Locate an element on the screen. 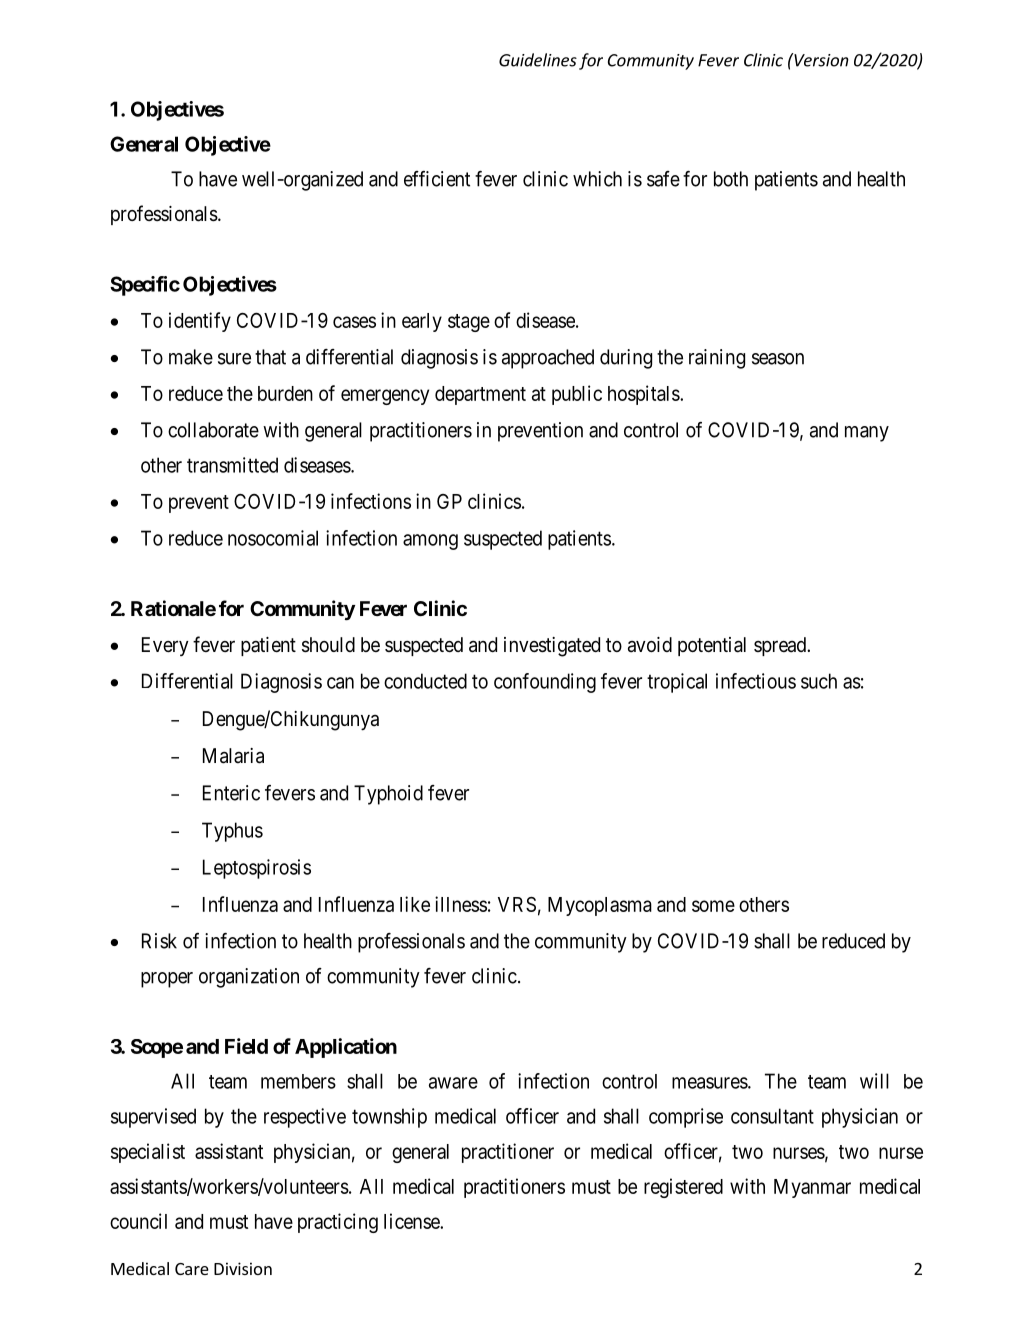 This screenshot has width=1036, height=1341. Every is located at coordinates (165, 646).
